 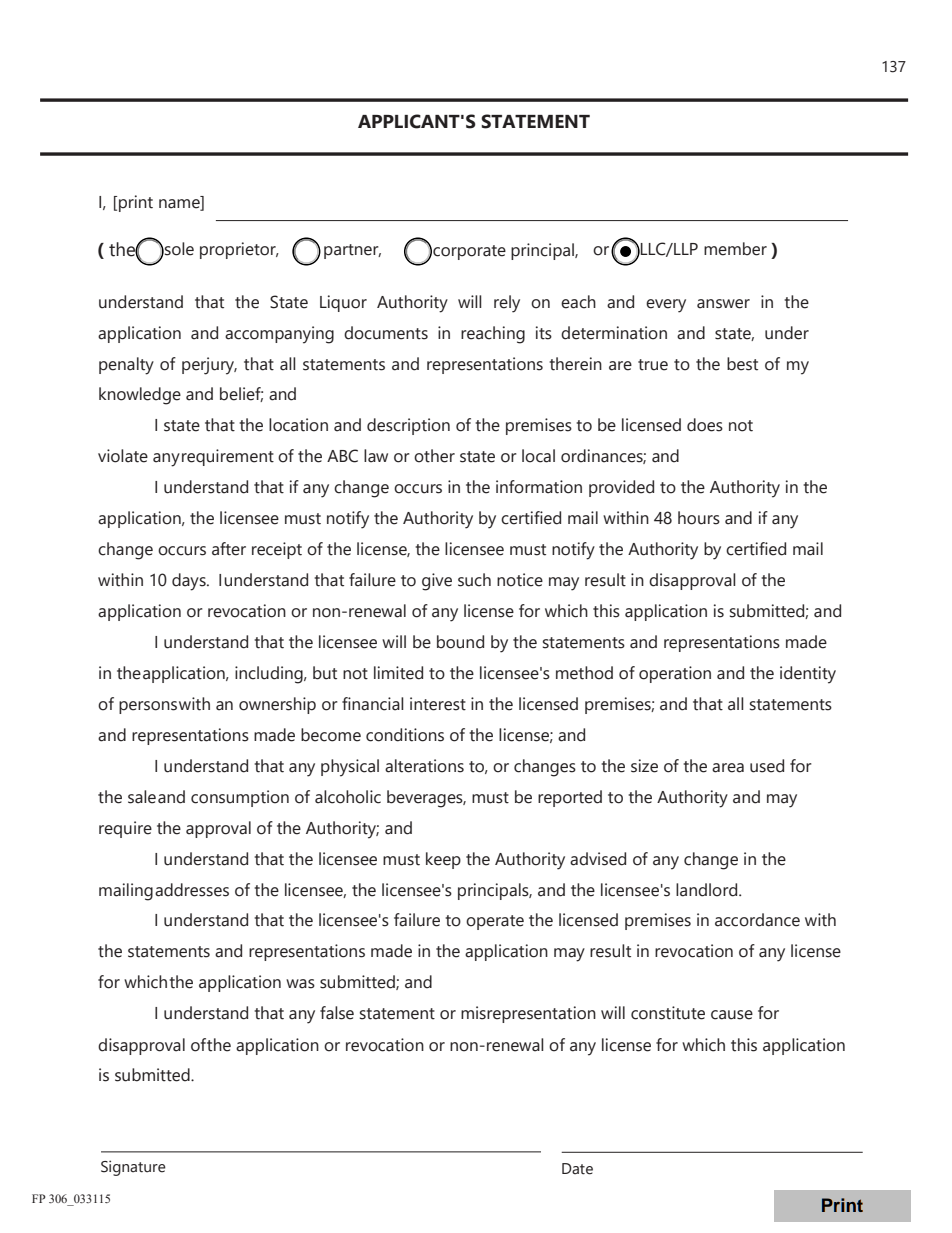 What do you see at coordinates (732, 1015) in the document?
I see `cause` at bounding box center [732, 1015].
